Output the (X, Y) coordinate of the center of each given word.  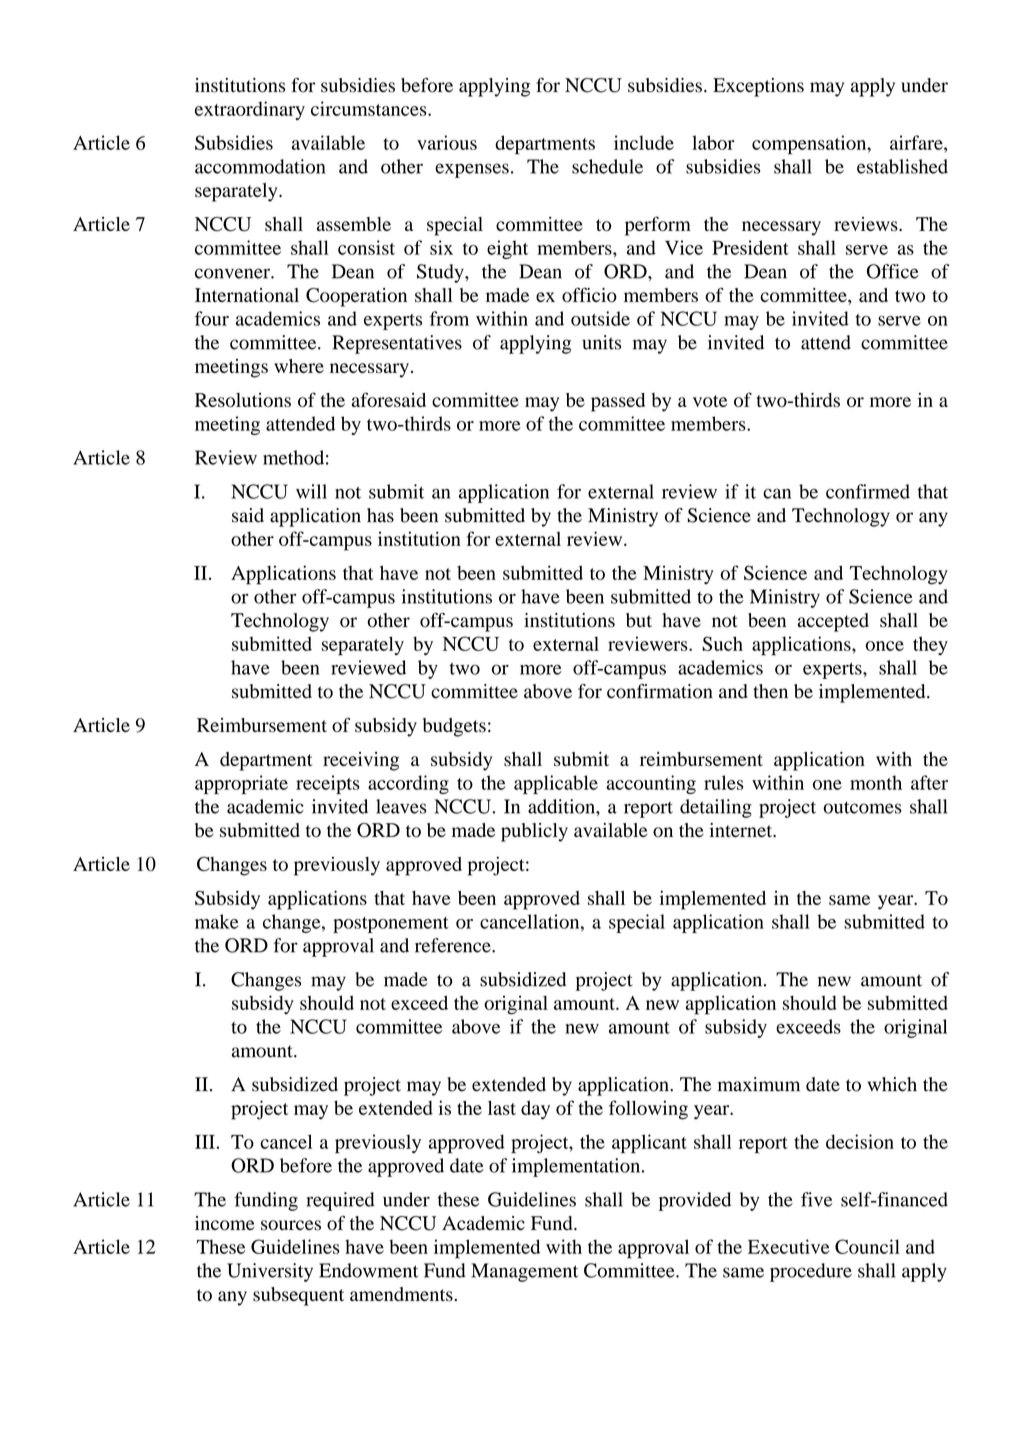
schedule (607, 166)
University (270, 1272)
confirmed (868, 491)
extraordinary (250, 110)
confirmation (660, 691)
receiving (361, 761)
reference (454, 945)
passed (618, 402)
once (885, 646)
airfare (917, 142)
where (299, 366)
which (892, 1084)
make (217, 921)
